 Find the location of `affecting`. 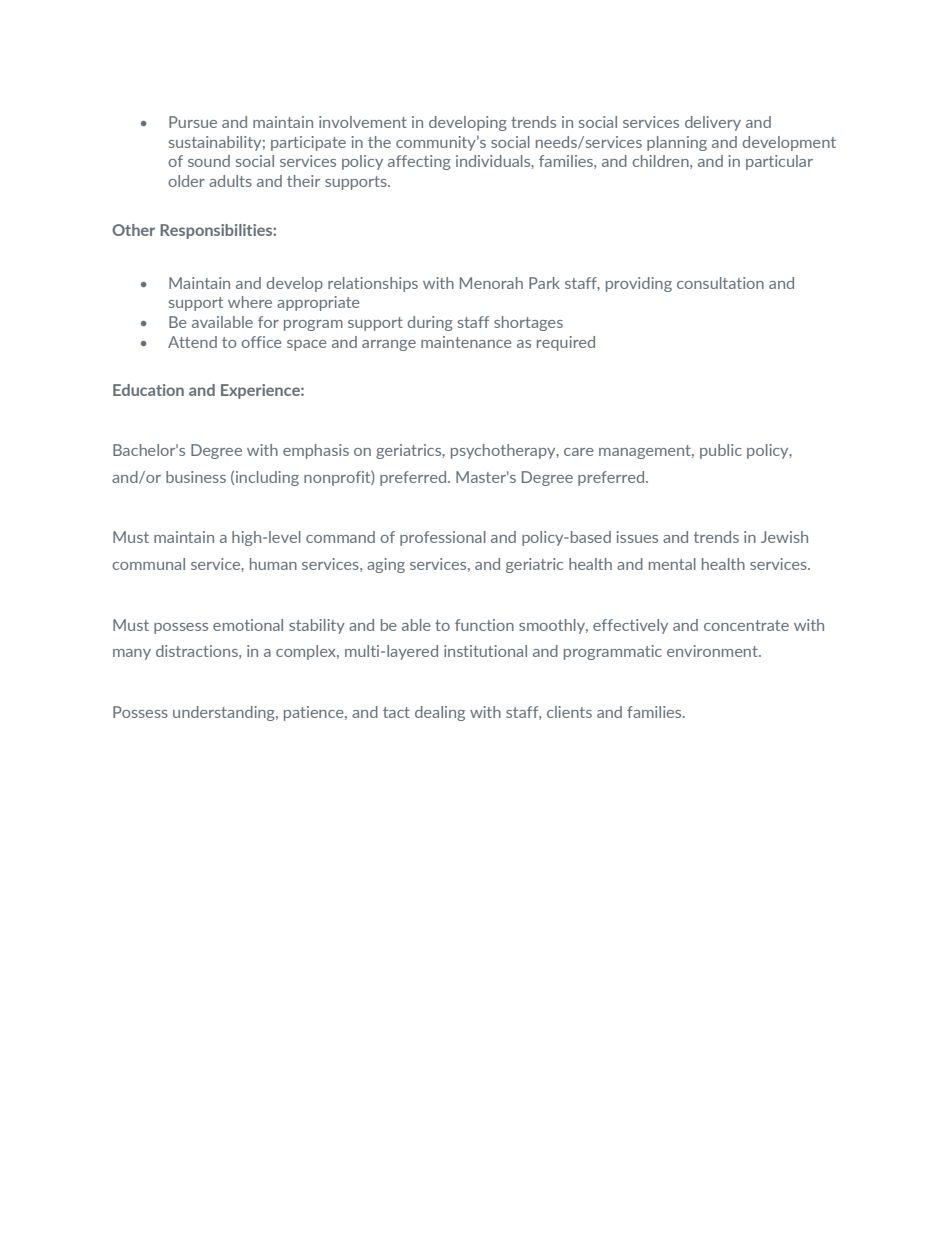

affecting is located at coordinates (419, 162).
